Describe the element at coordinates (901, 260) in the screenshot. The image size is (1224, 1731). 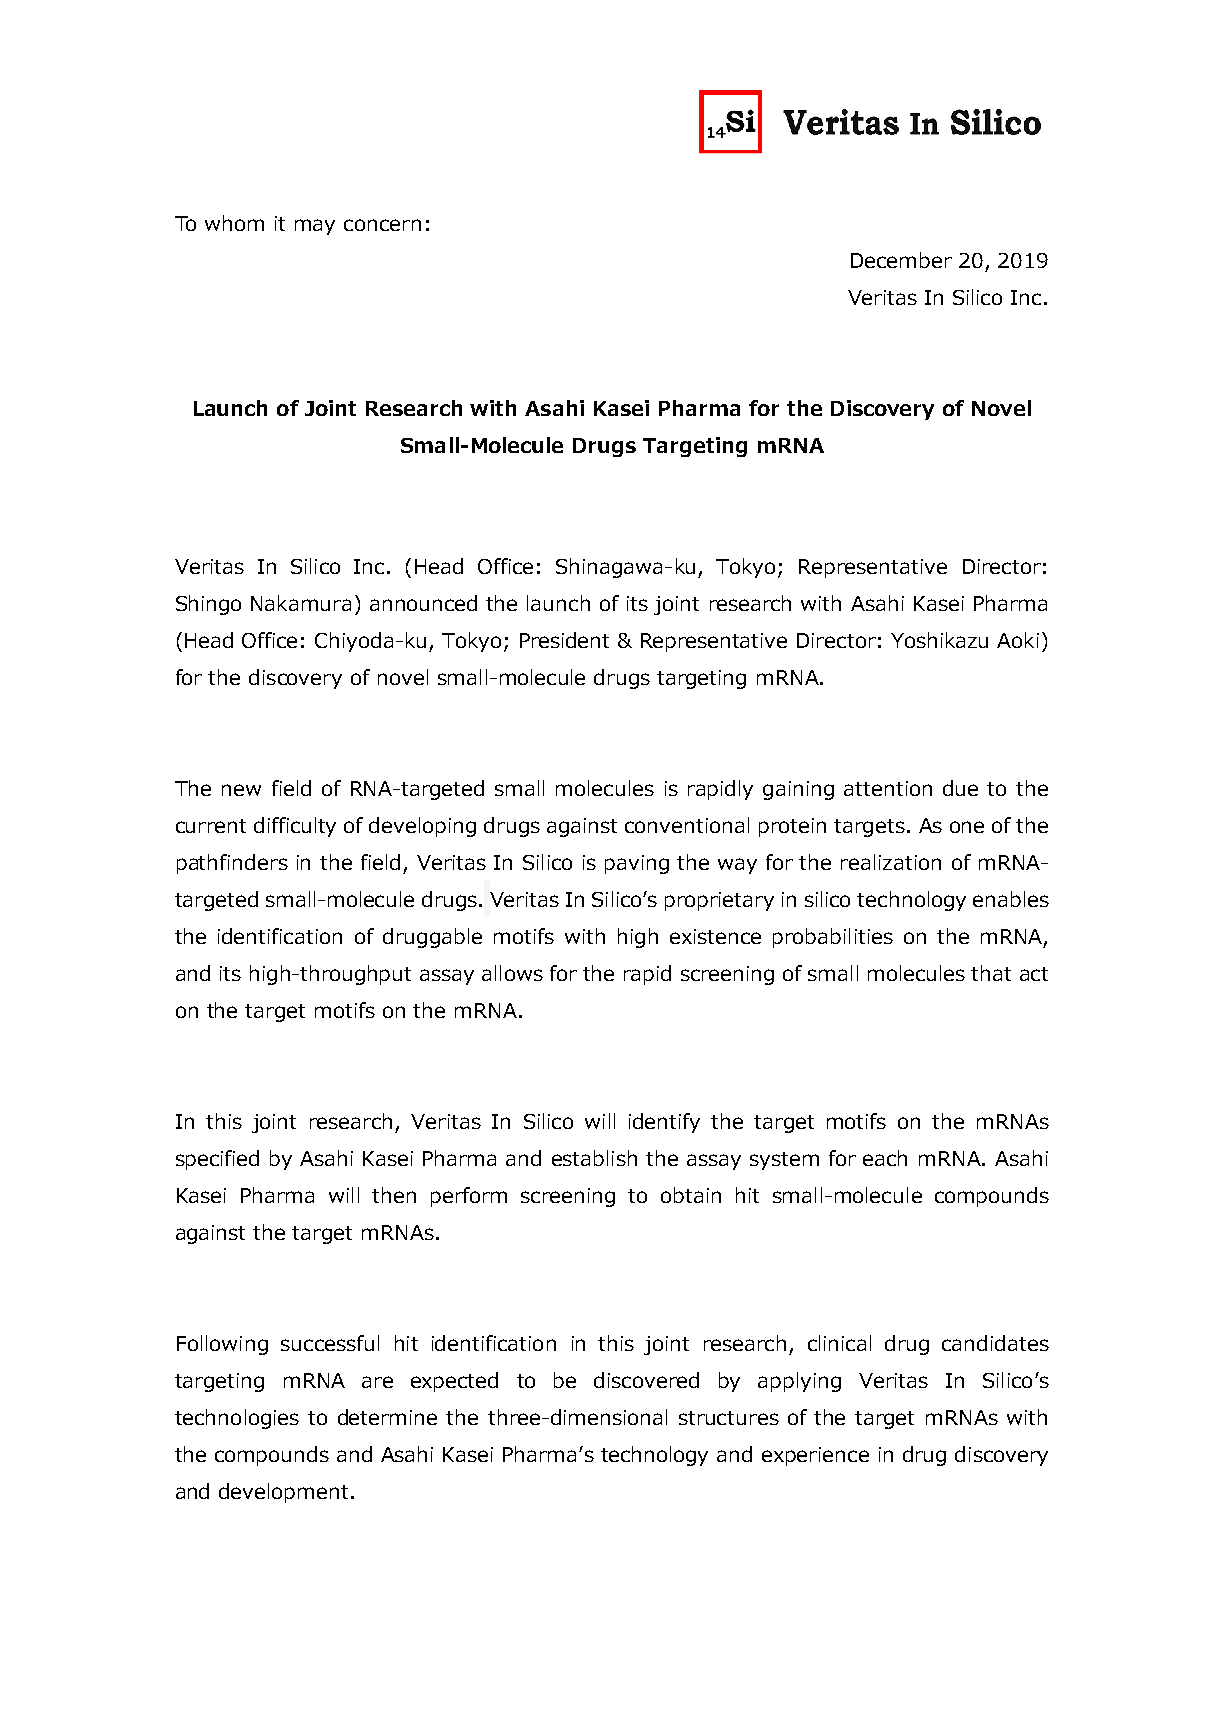
I see `December` at that location.
